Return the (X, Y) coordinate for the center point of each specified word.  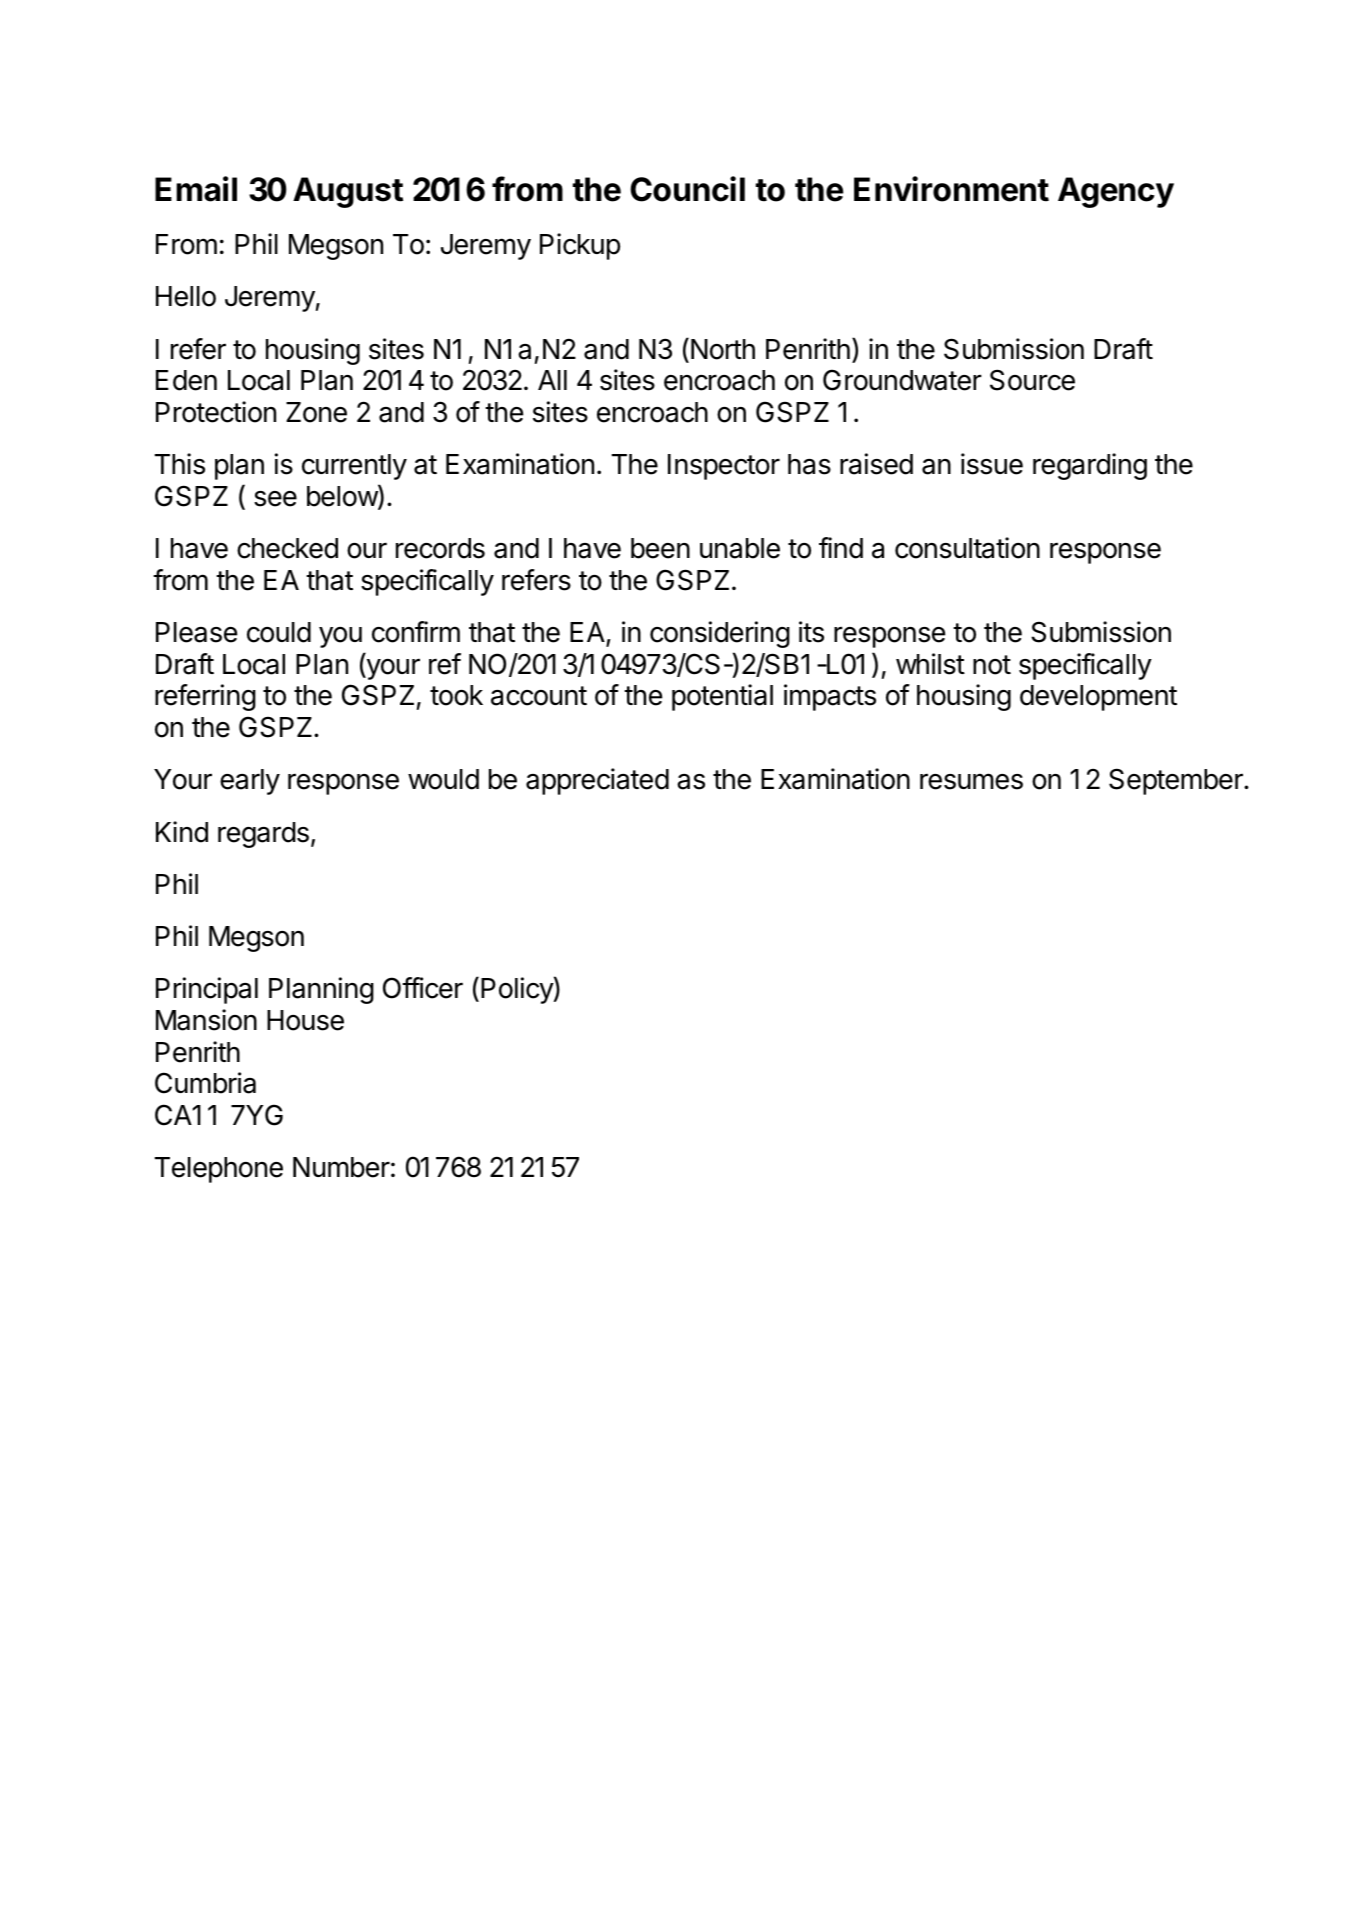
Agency (1116, 192)
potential (722, 697)
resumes (971, 781)
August (348, 192)
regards (263, 835)
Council (687, 189)
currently (354, 467)
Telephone (219, 1170)
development (1098, 698)
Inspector (724, 467)
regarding (1090, 466)
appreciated (597, 781)
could (279, 632)
